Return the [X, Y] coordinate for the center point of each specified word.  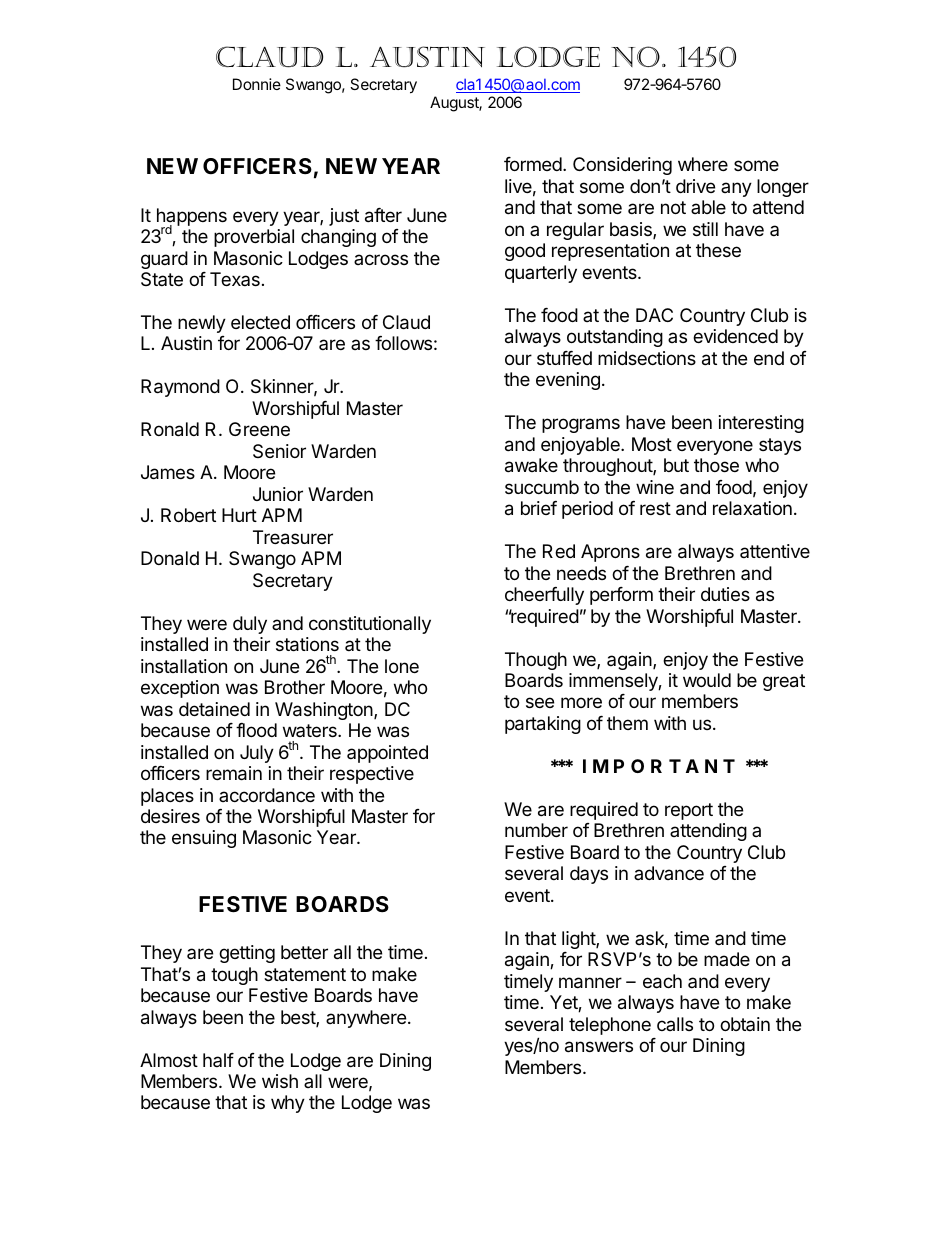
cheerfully [544, 596]
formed [533, 164]
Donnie [257, 84]
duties [725, 594]
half [218, 1060]
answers [599, 1047]
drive [695, 186]
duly [250, 625]
